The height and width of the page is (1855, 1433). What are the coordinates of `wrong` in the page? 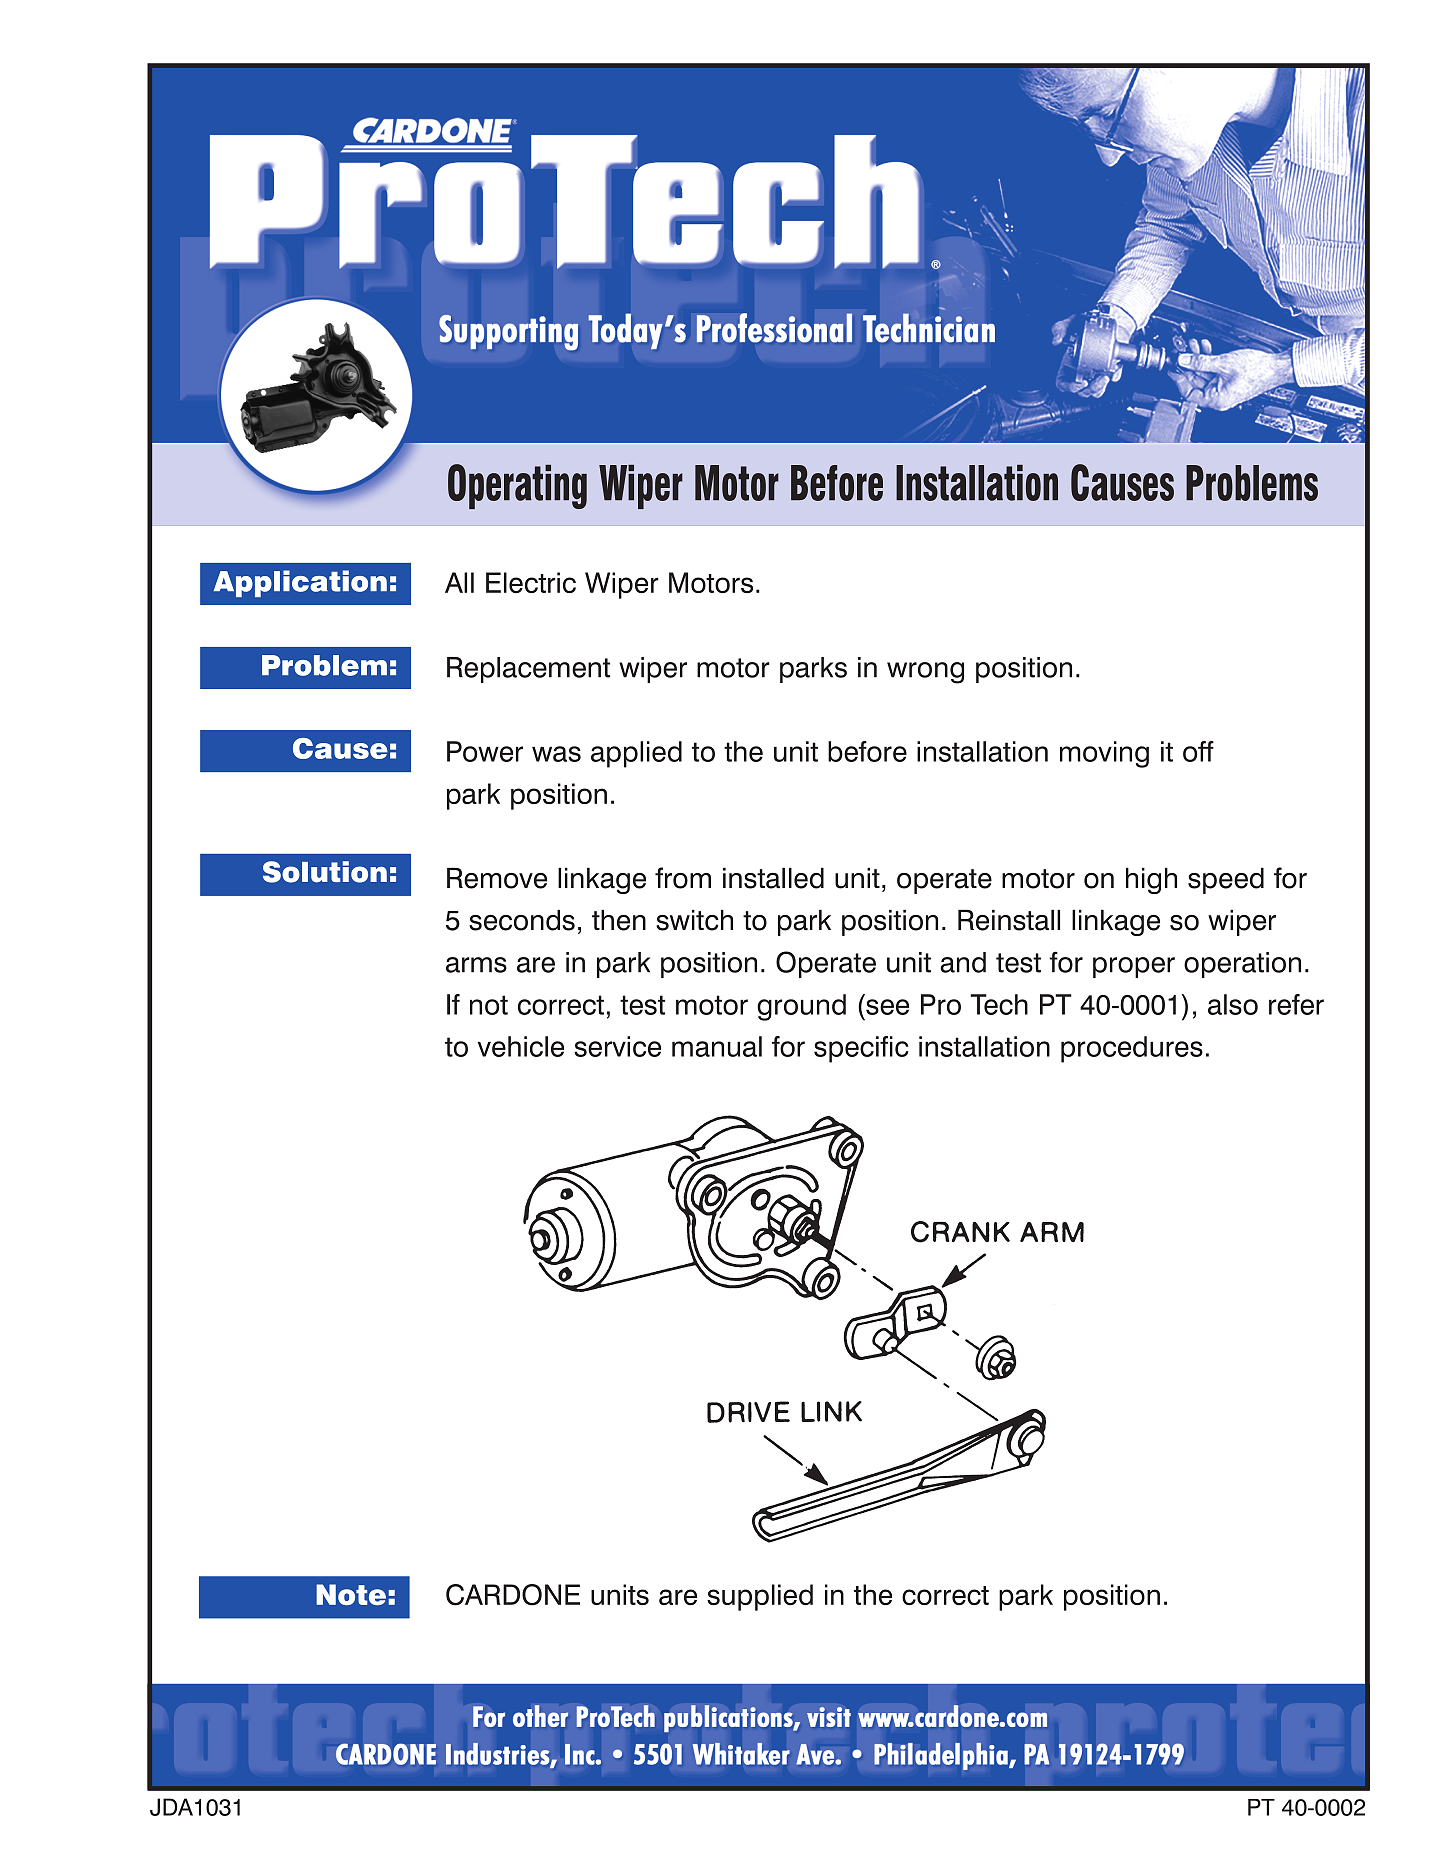 It's located at (925, 673).
